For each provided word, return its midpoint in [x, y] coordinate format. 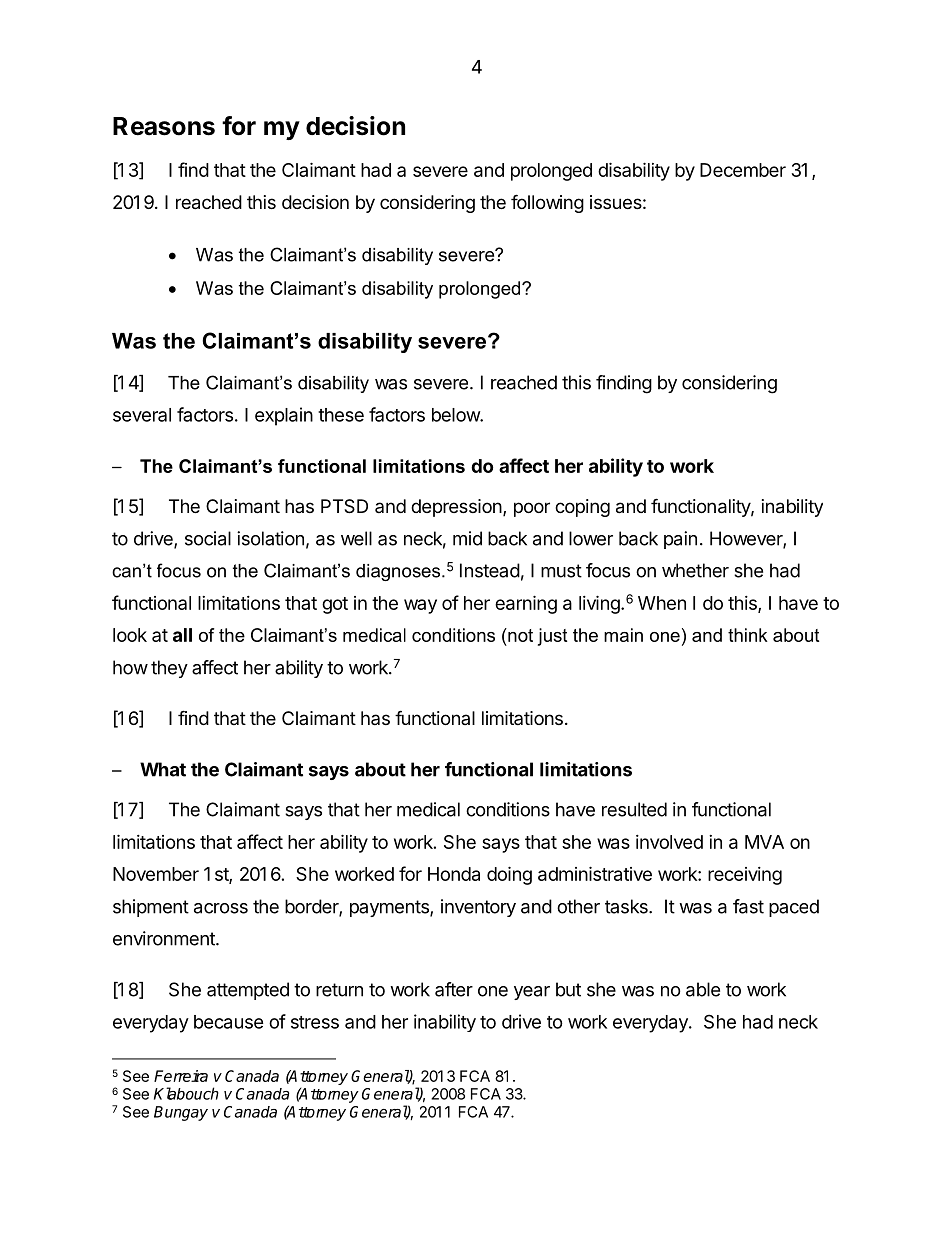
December [743, 170]
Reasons [164, 126]
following [547, 203]
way [420, 606]
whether [695, 570]
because [229, 1022]
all [182, 635]
